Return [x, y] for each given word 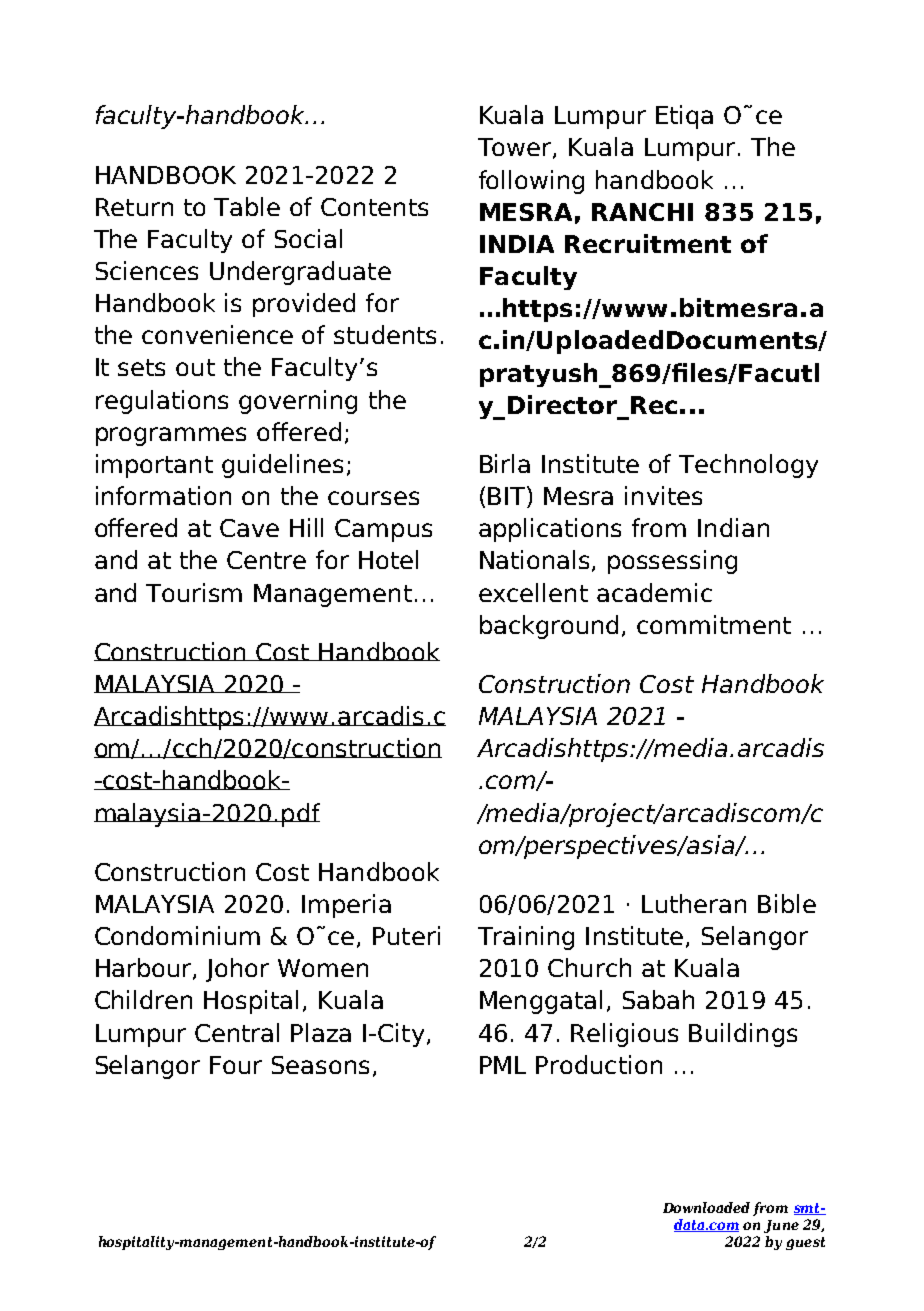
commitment [714, 624]
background [549, 627]
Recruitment [648, 243]
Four [236, 1065]
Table [247, 206]
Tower [516, 148]
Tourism [194, 592]
